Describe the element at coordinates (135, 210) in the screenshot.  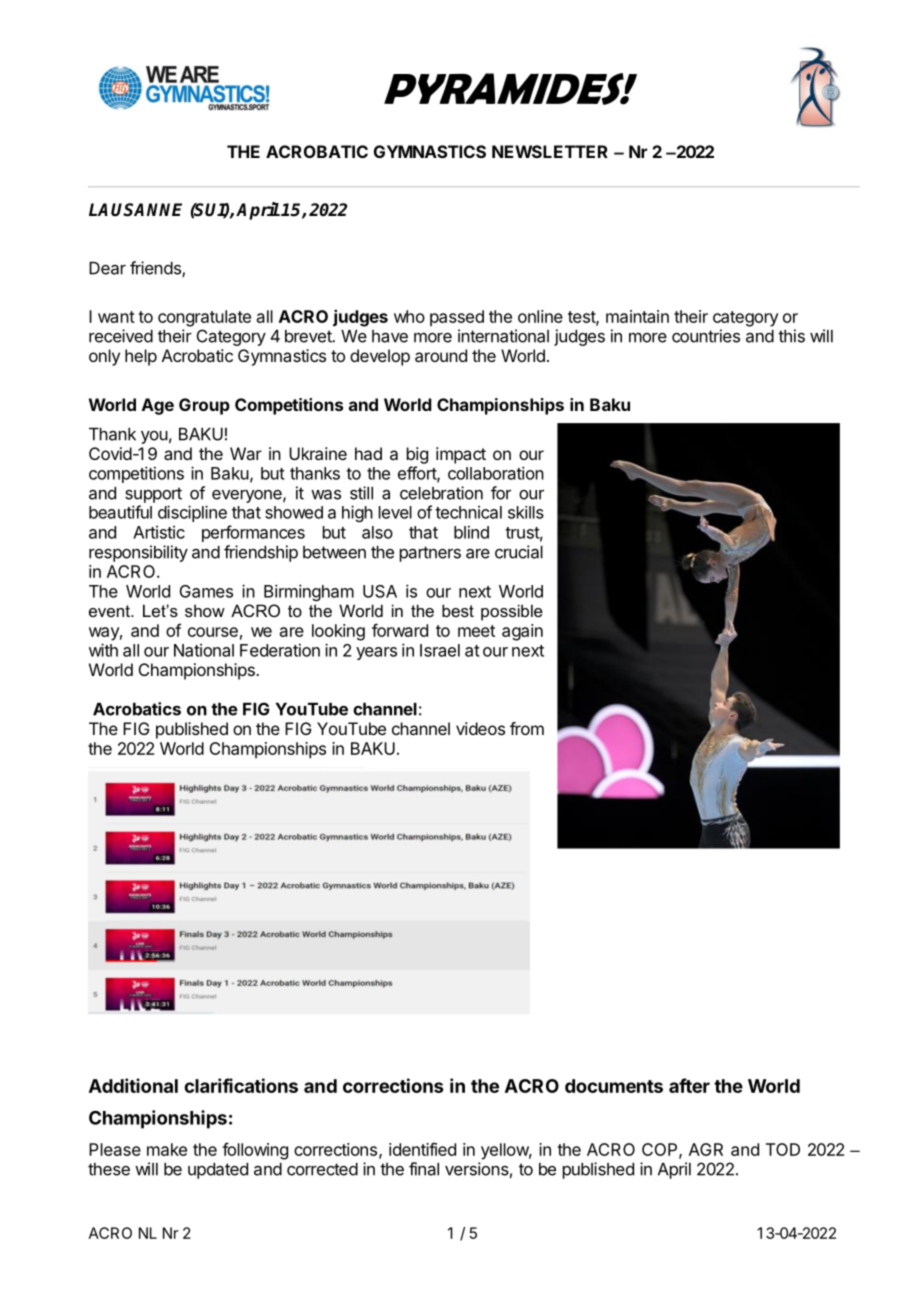
I see `LAUSANNE` at that location.
